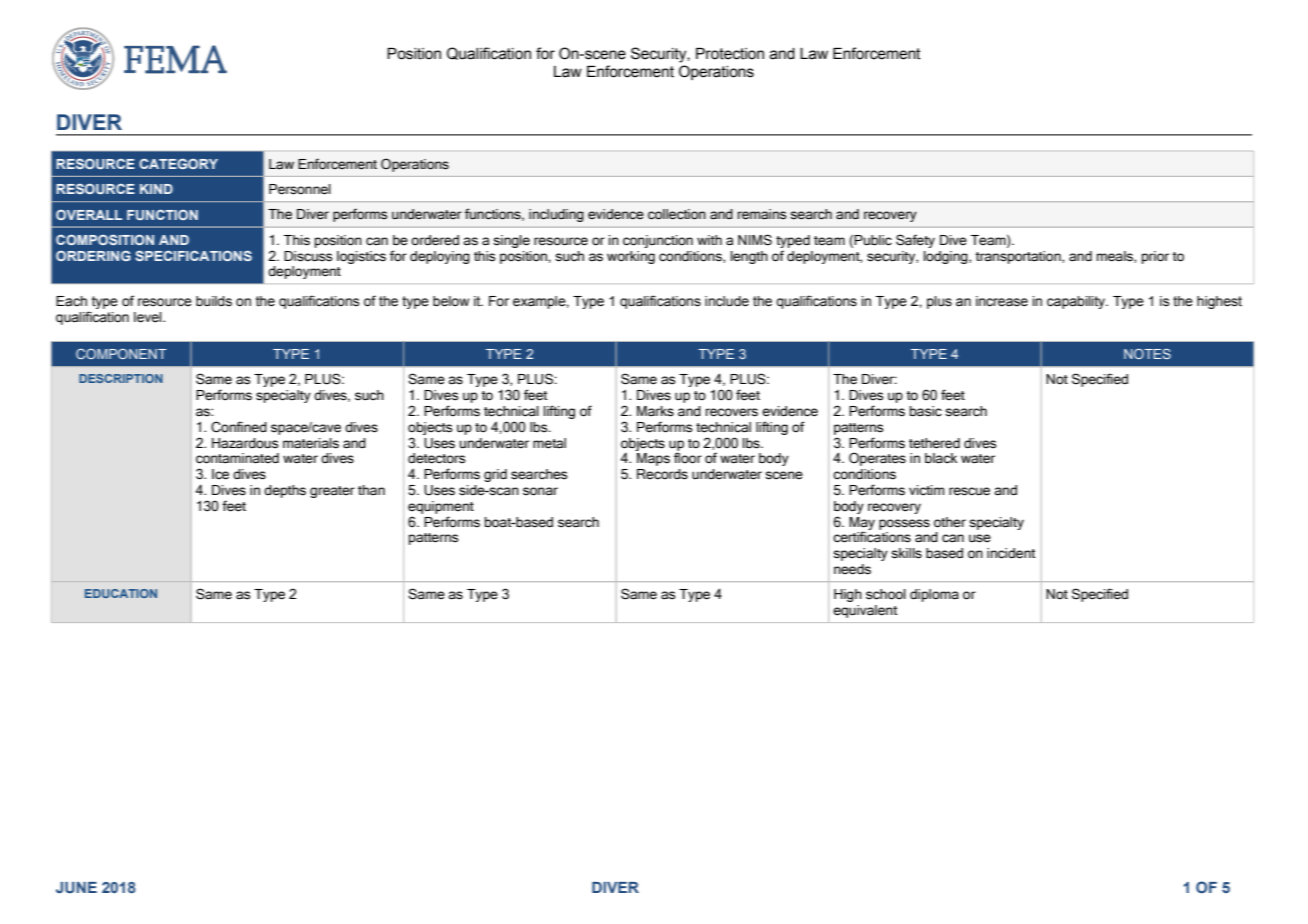  I want to click on increase, so click(1002, 301).
